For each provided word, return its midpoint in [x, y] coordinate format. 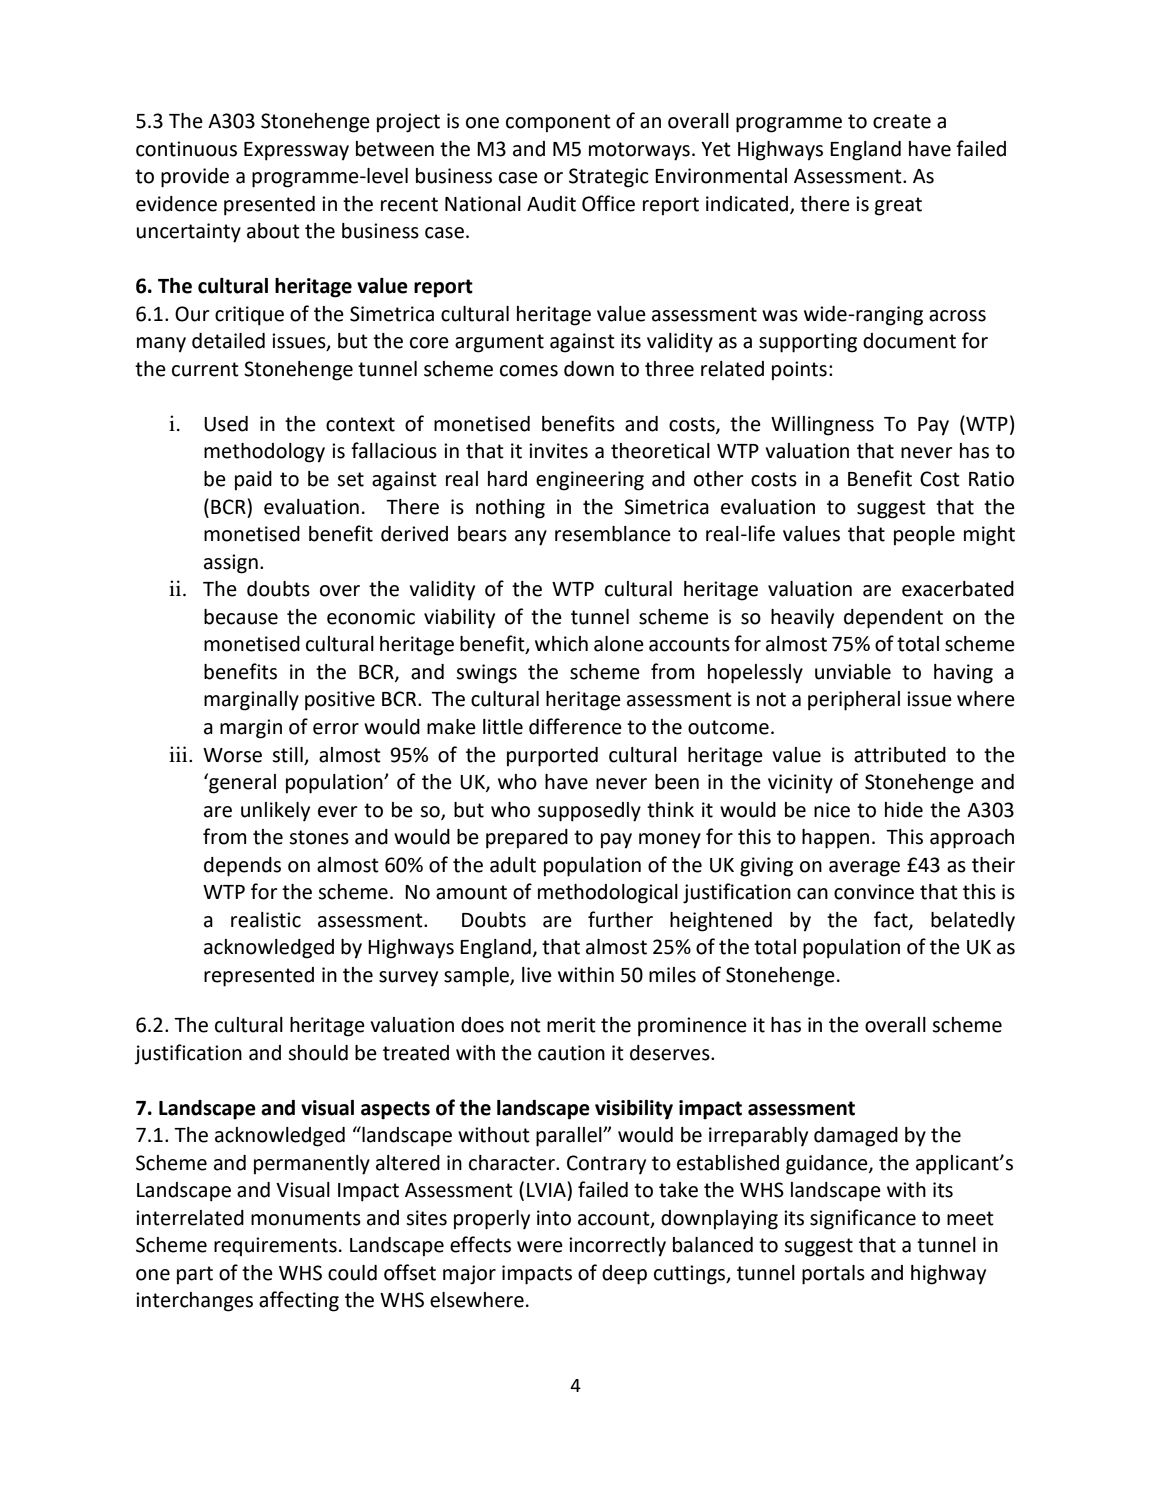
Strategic [609, 178]
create [902, 121]
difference [575, 726]
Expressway [296, 151]
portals [833, 1275]
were [540, 1247]
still [287, 755]
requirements [275, 1246]
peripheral [854, 701]
